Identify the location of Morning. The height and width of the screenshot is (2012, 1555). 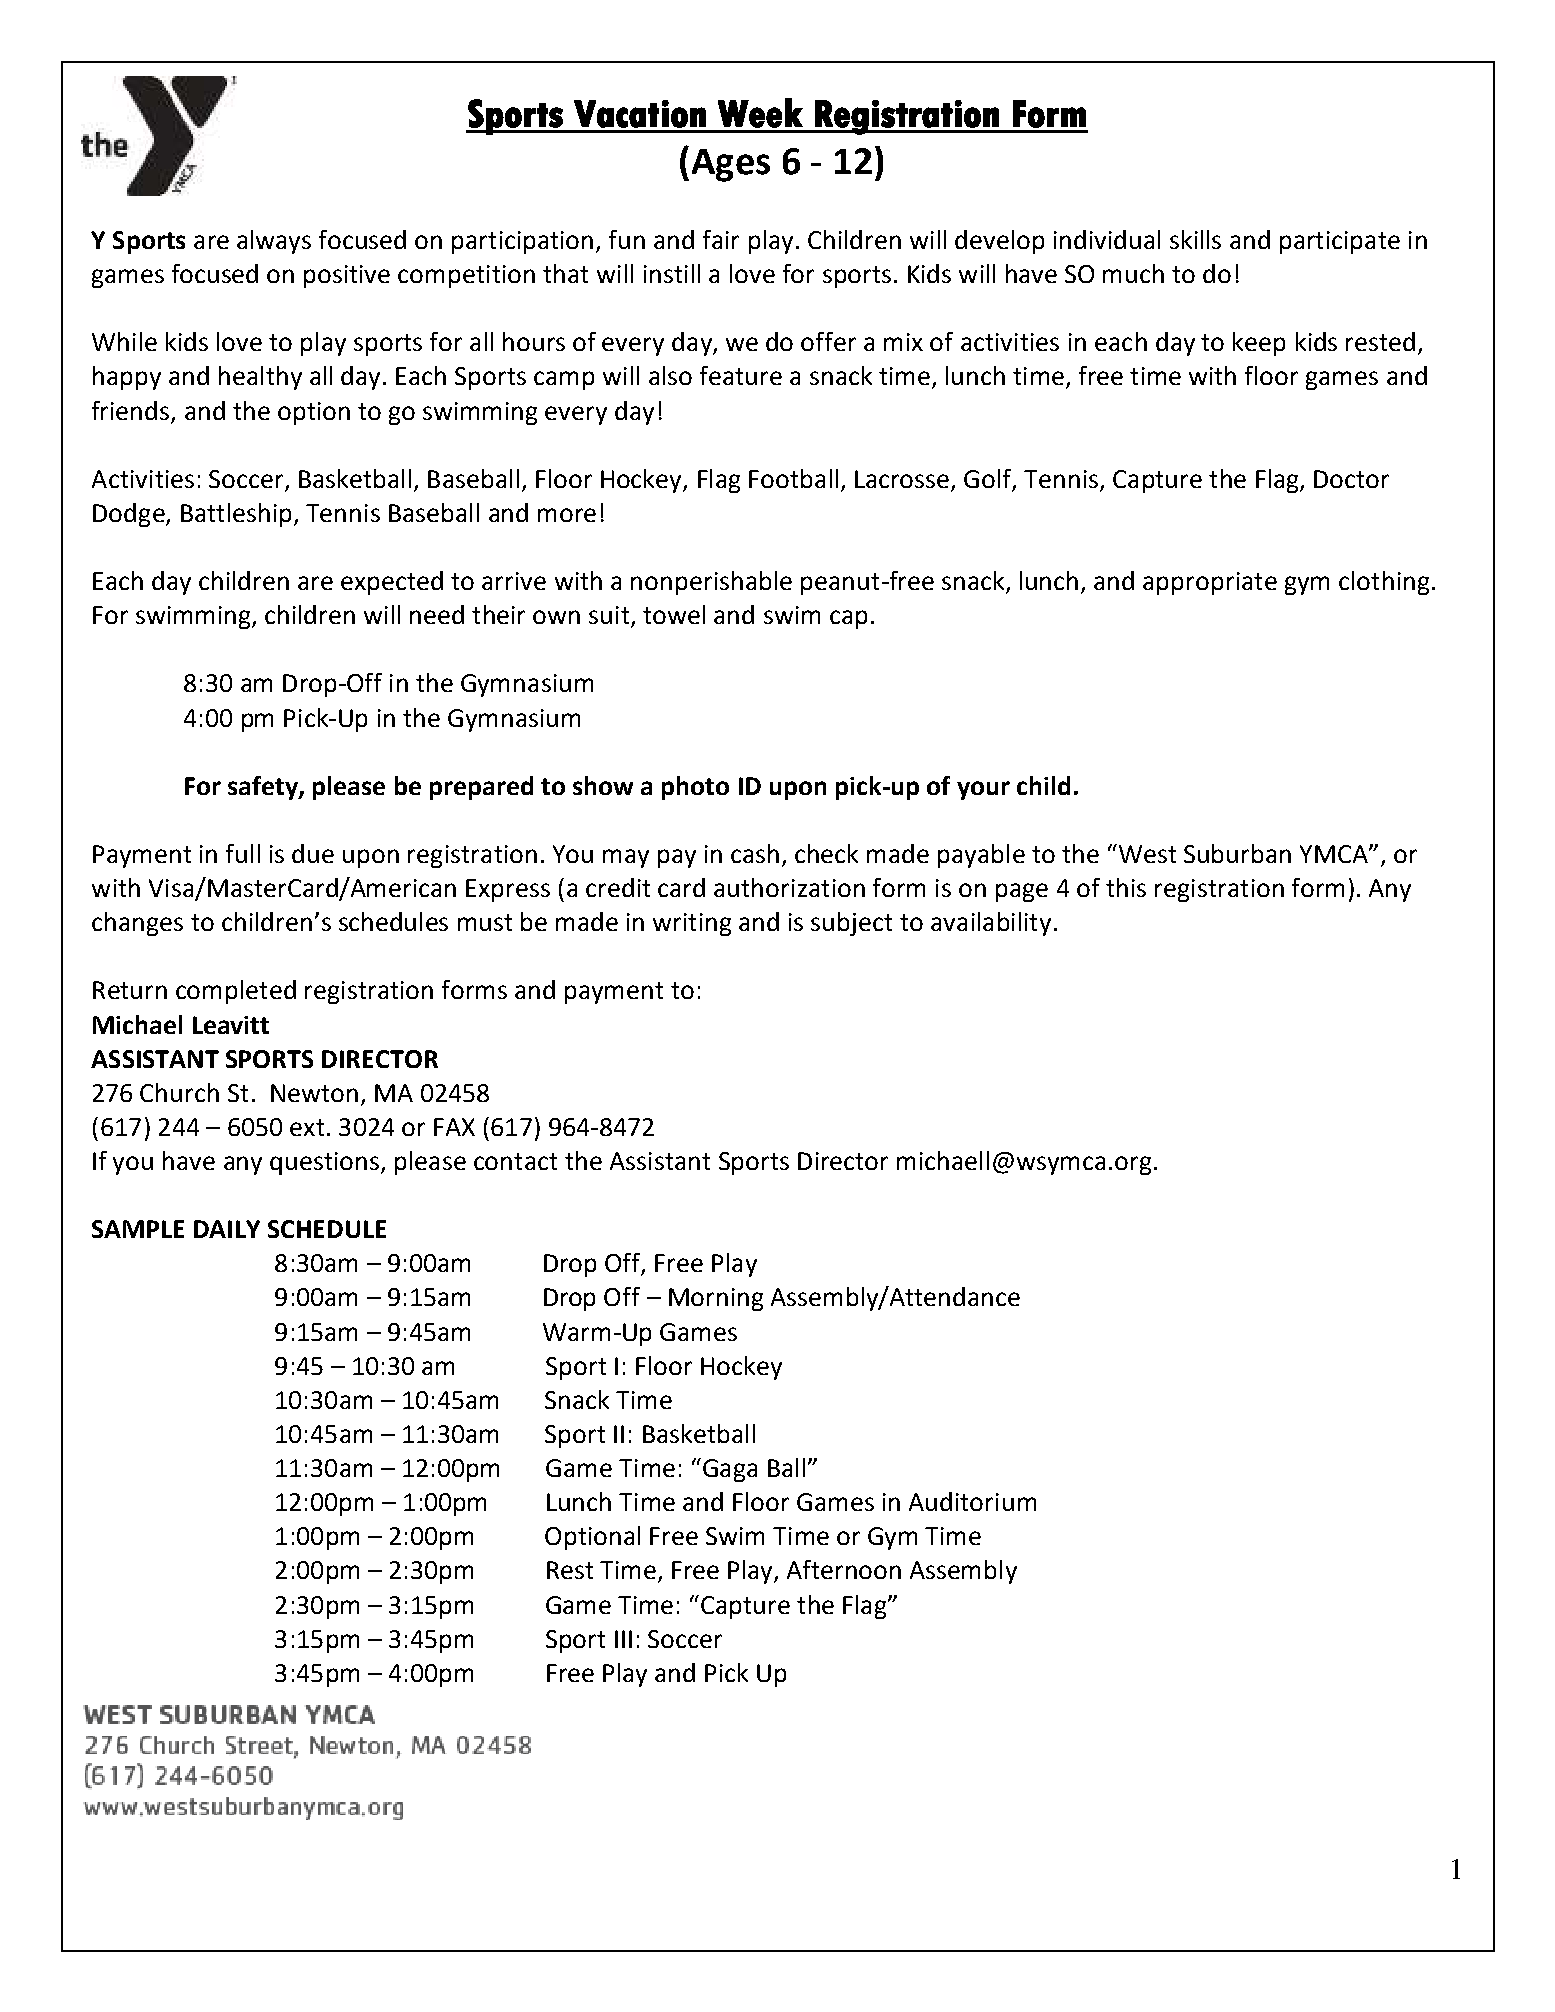
(716, 1299).
